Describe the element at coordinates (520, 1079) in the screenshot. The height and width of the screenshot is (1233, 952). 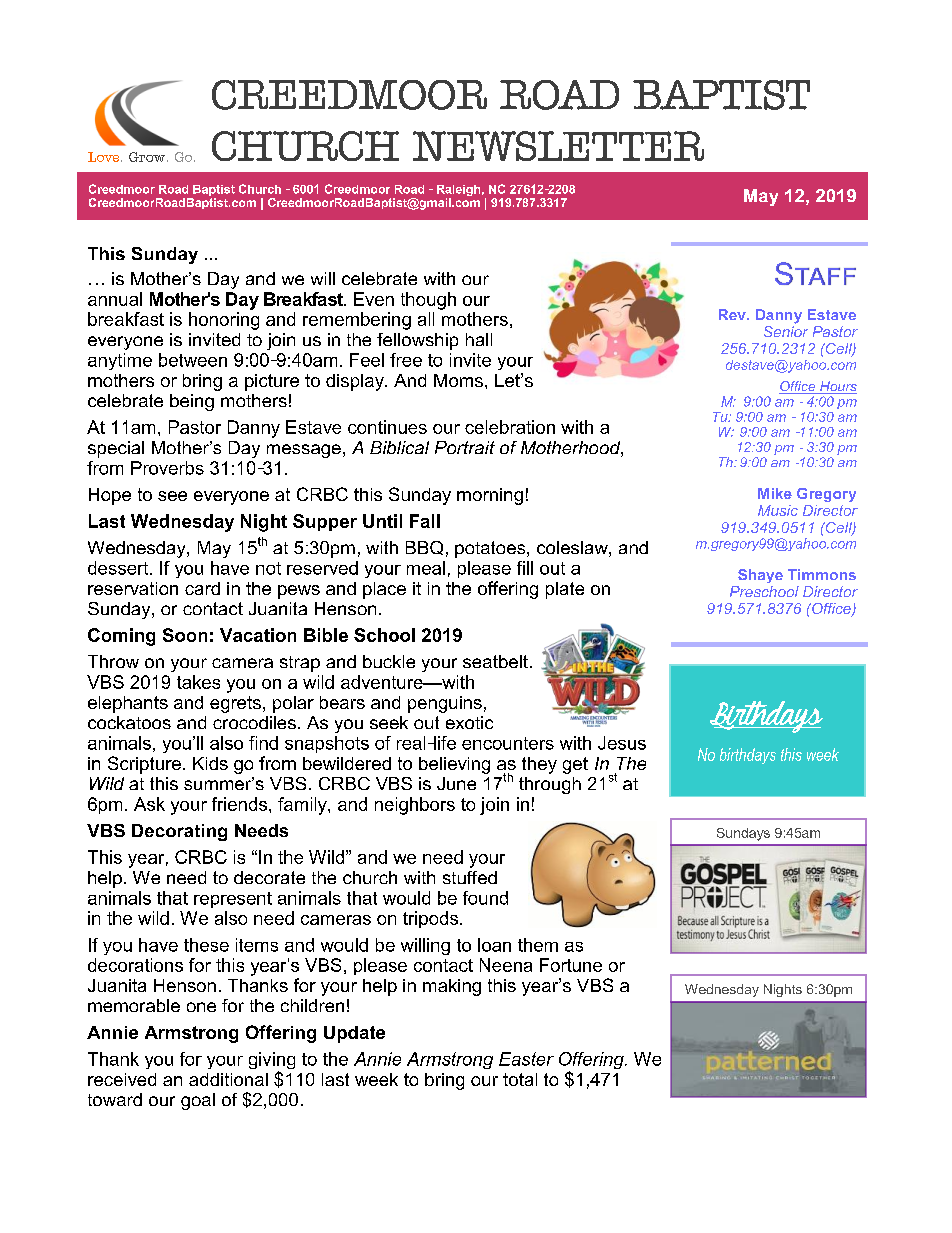
I see `total` at that location.
